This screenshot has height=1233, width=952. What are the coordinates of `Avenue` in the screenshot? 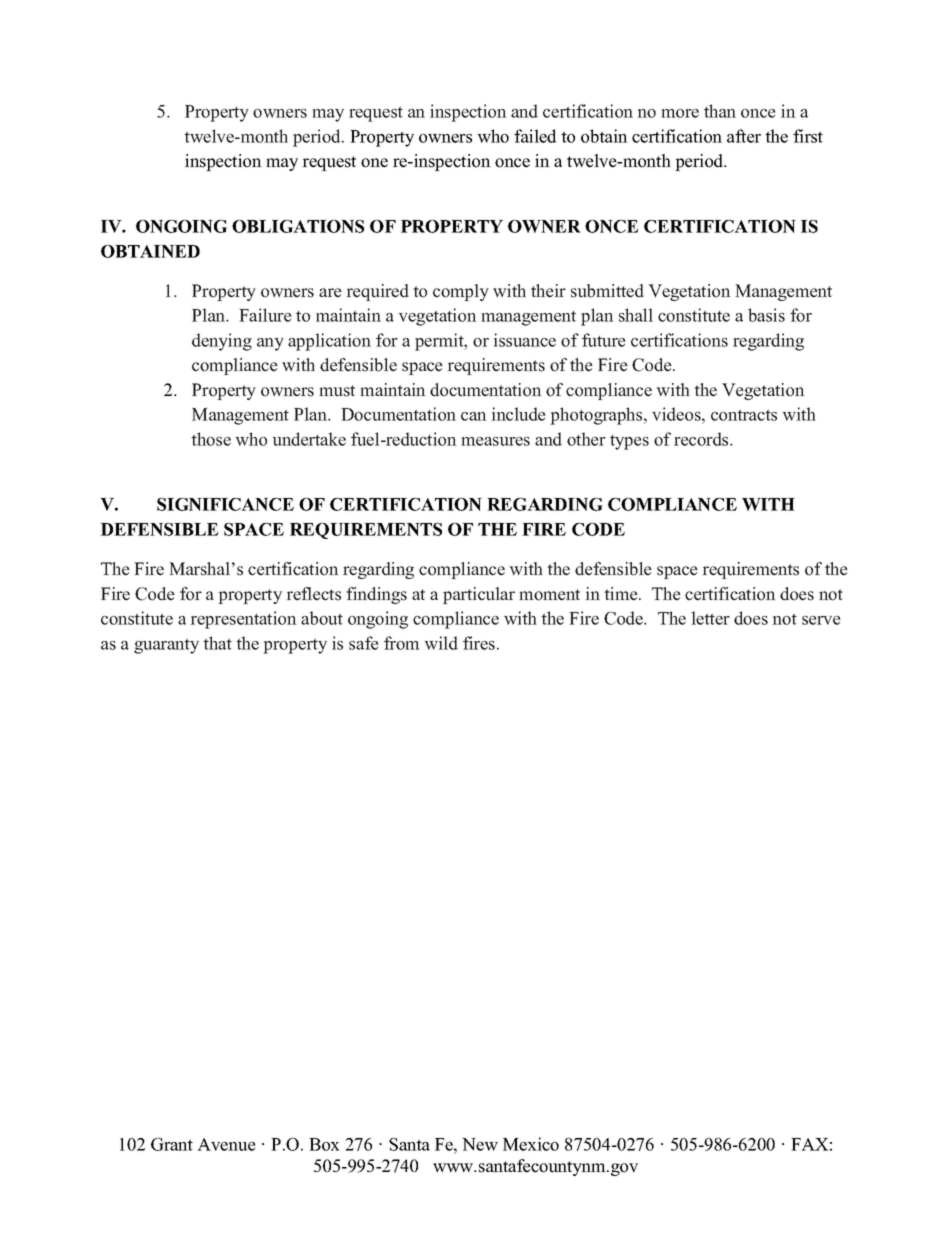 It's located at (226, 1144).
